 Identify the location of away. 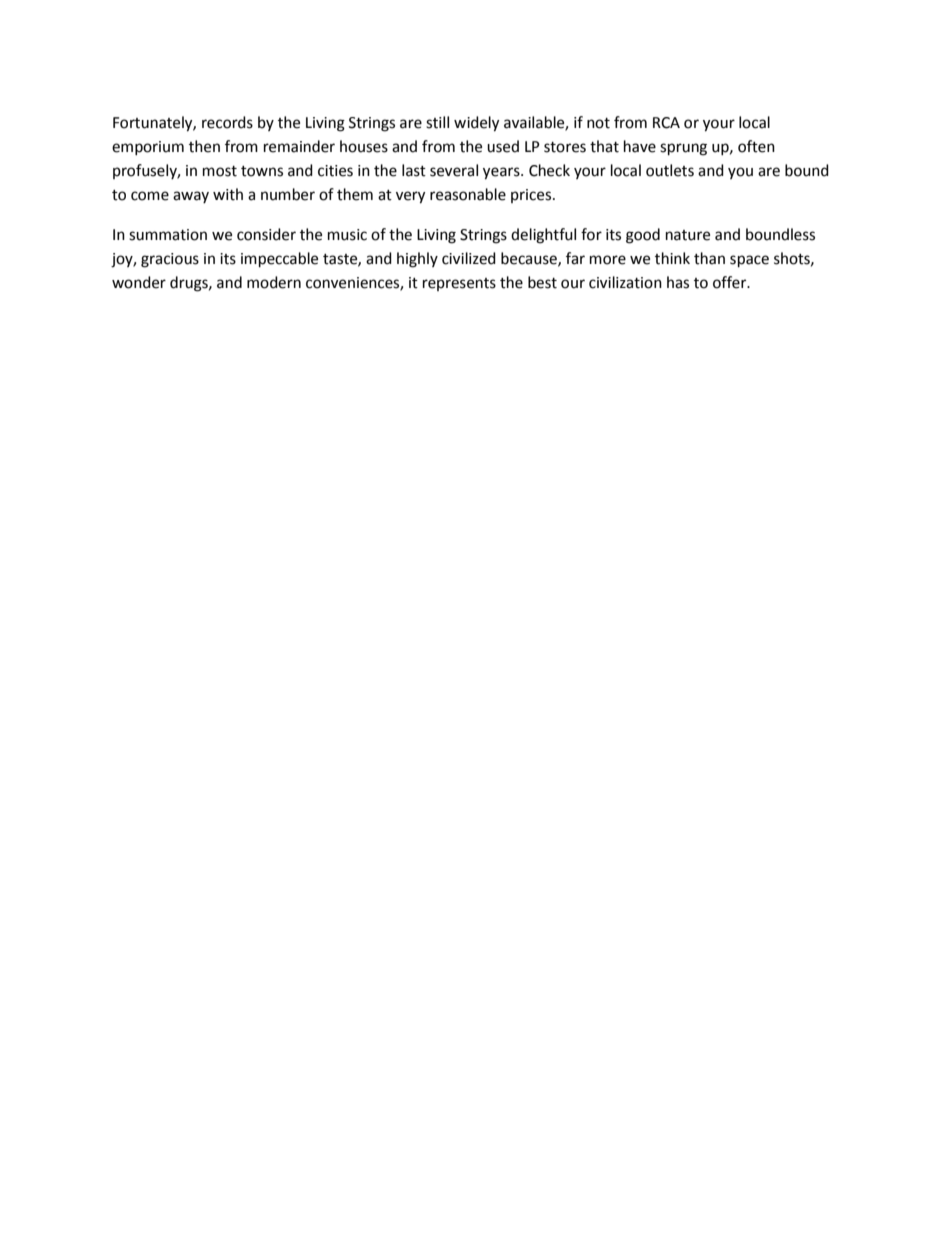
(191, 197).
